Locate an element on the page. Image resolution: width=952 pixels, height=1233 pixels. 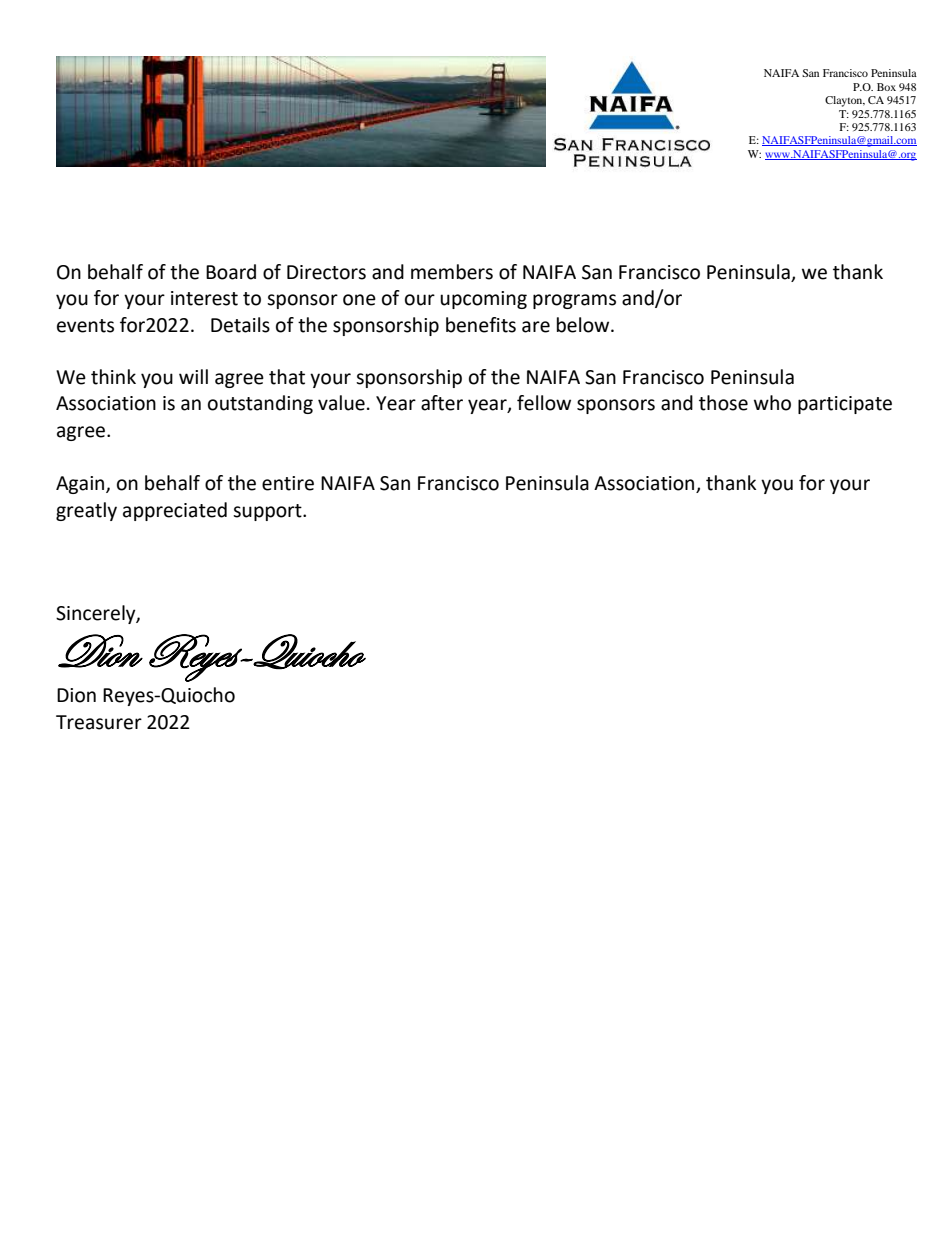
who is located at coordinates (772, 403).
